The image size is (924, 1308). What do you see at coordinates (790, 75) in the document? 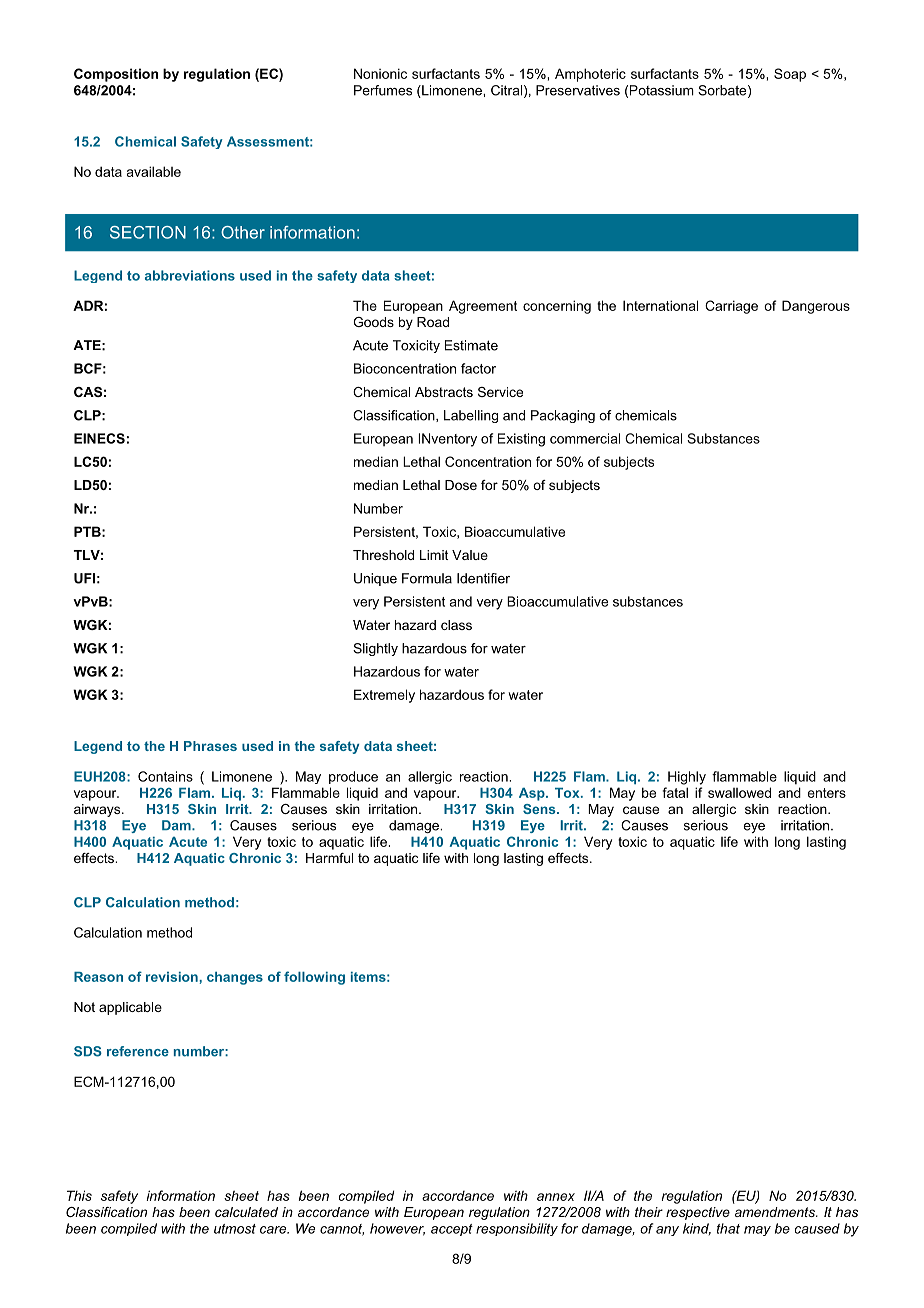
I see `Soap` at bounding box center [790, 75].
